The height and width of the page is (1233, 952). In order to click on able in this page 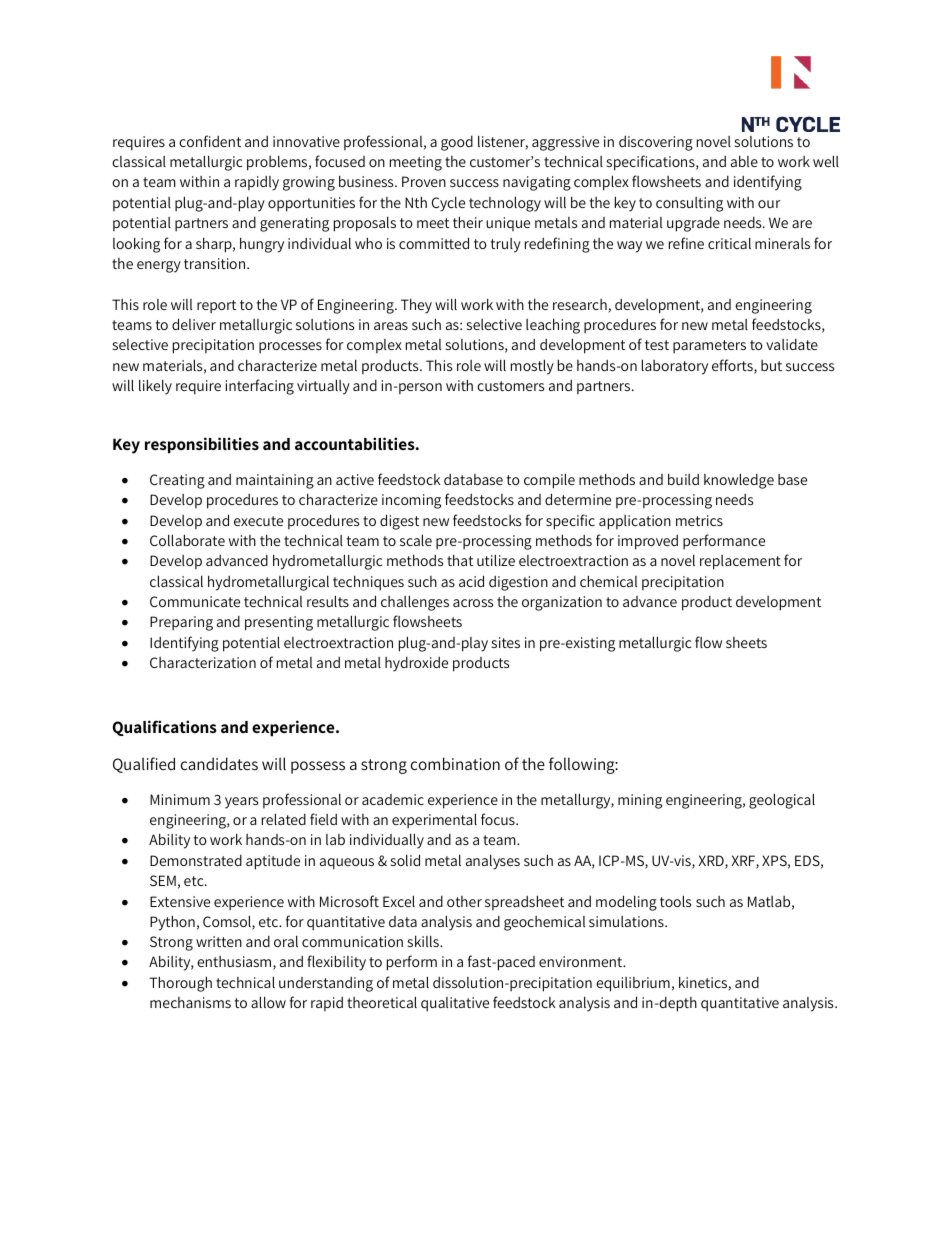, I will do `click(744, 161)`.
